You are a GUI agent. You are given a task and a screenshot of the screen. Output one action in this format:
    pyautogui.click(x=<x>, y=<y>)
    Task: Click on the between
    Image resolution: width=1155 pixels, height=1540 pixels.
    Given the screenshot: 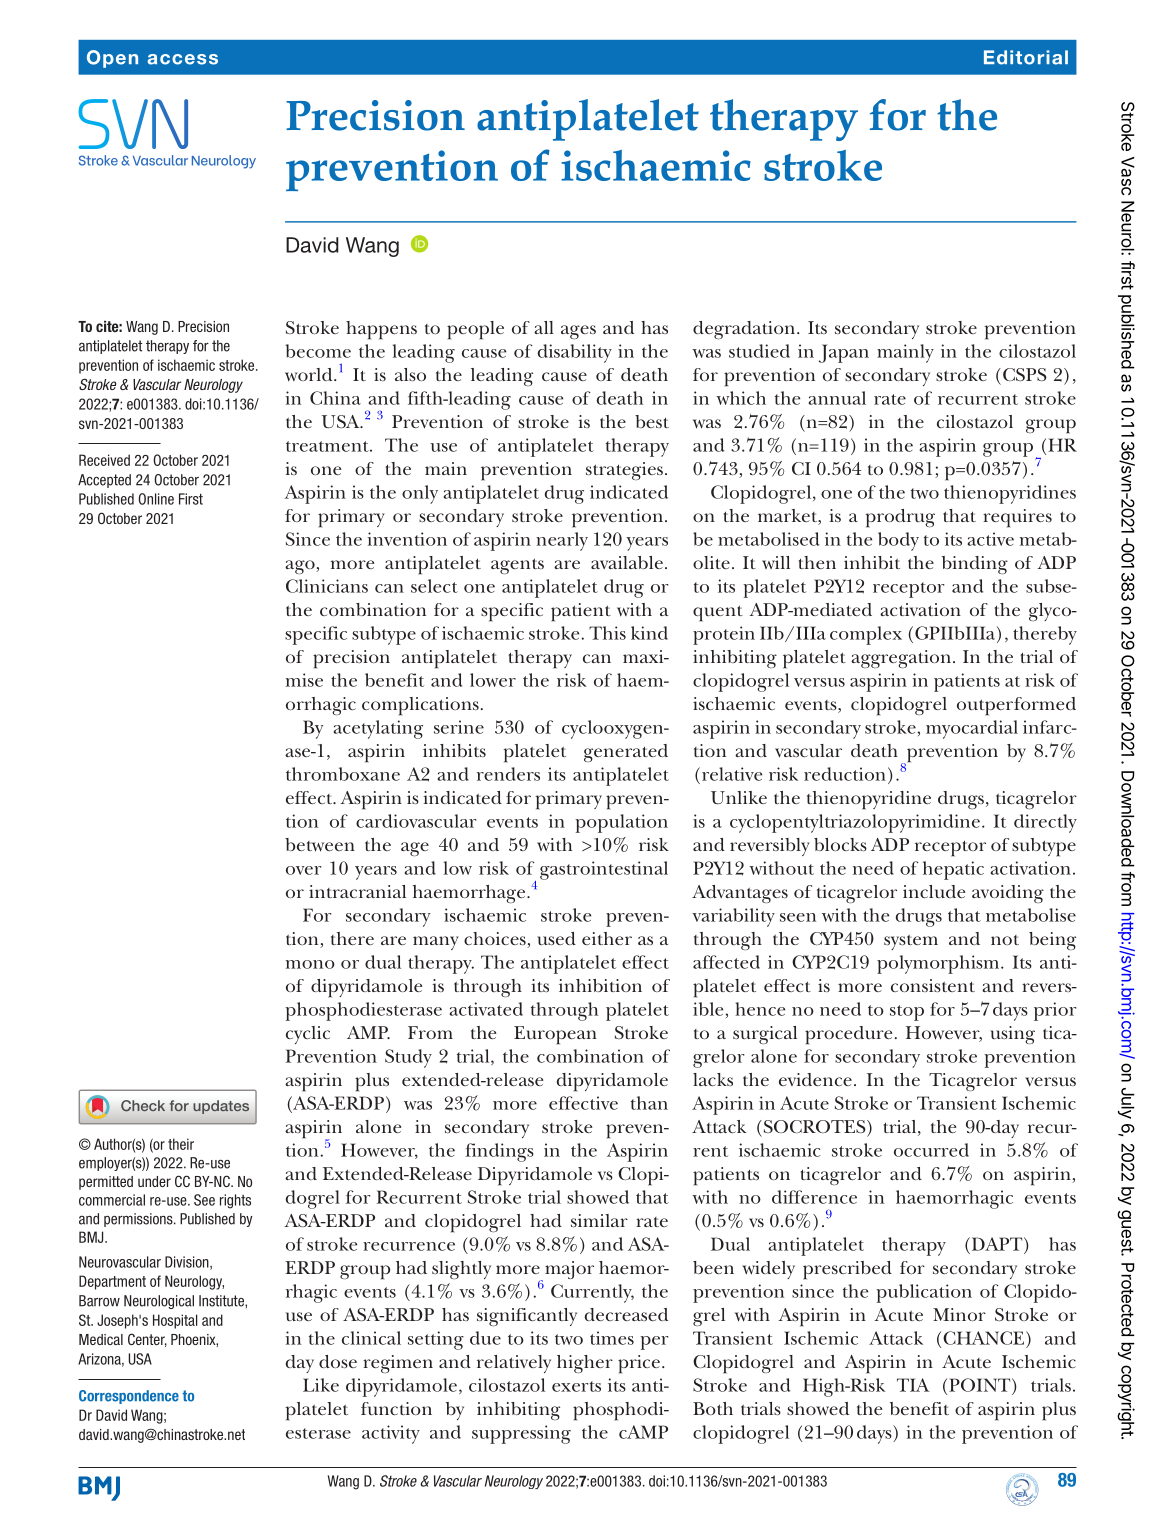 What is the action you would take?
    pyautogui.click(x=320, y=845)
